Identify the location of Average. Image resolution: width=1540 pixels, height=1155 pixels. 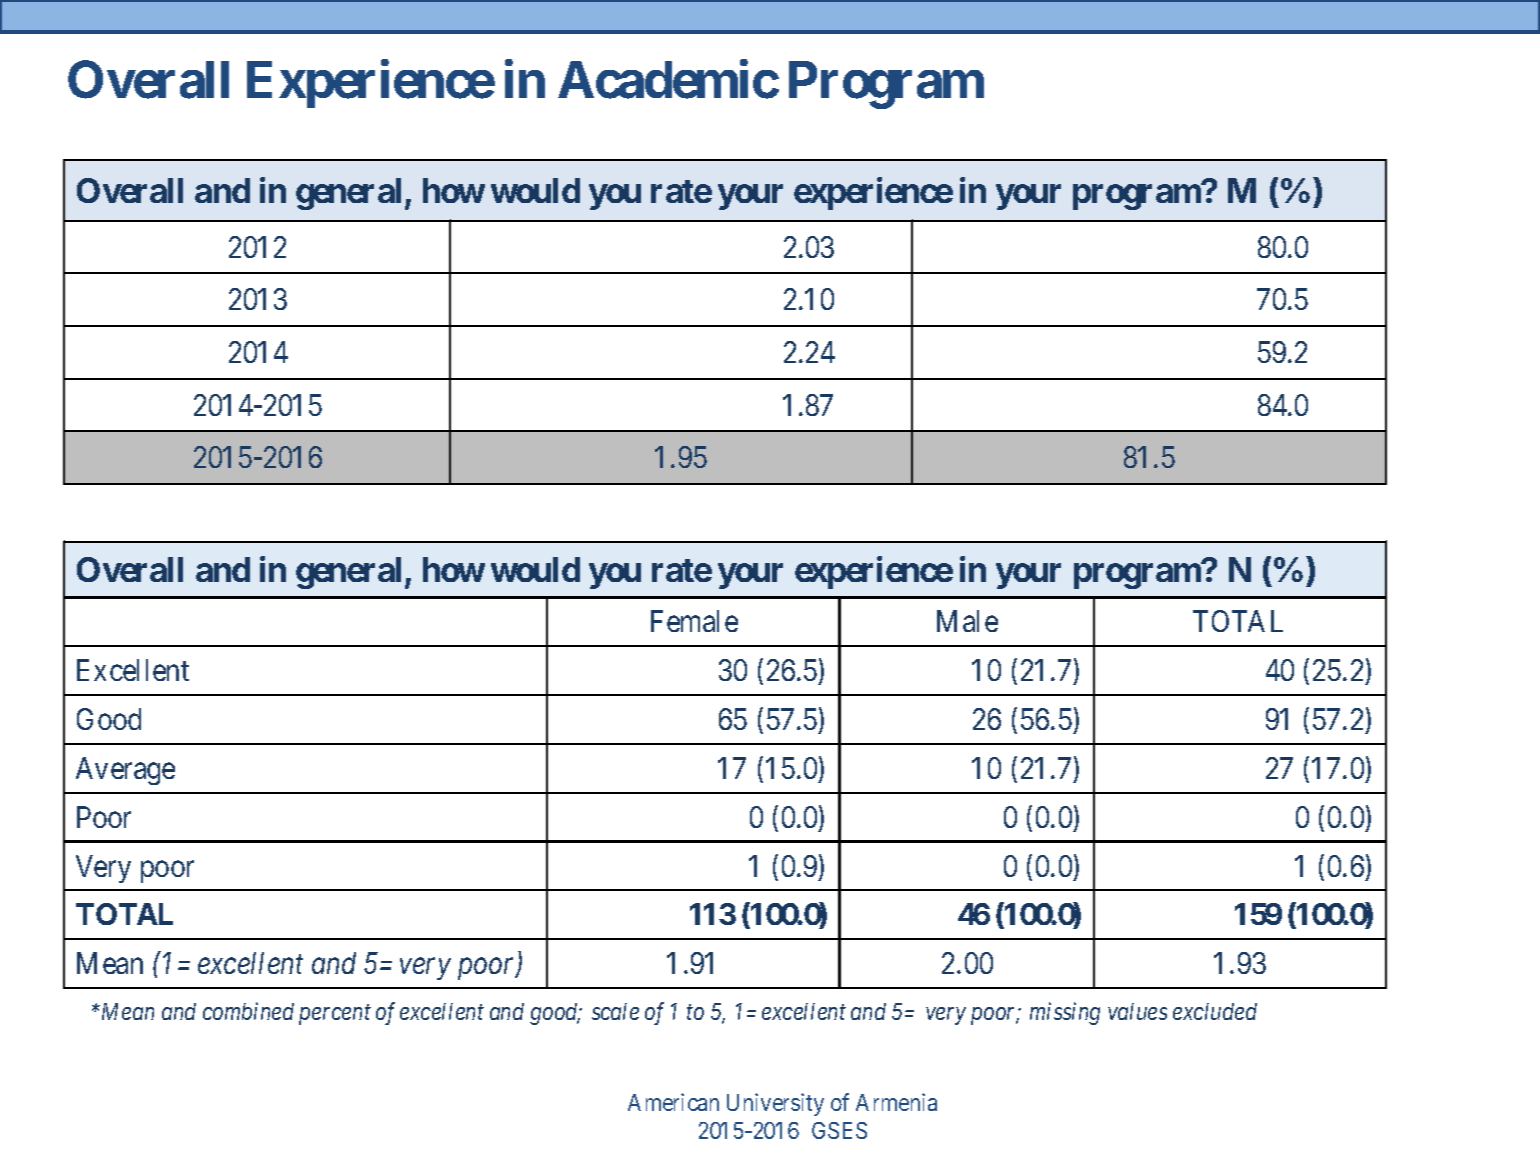
(125, 771).
